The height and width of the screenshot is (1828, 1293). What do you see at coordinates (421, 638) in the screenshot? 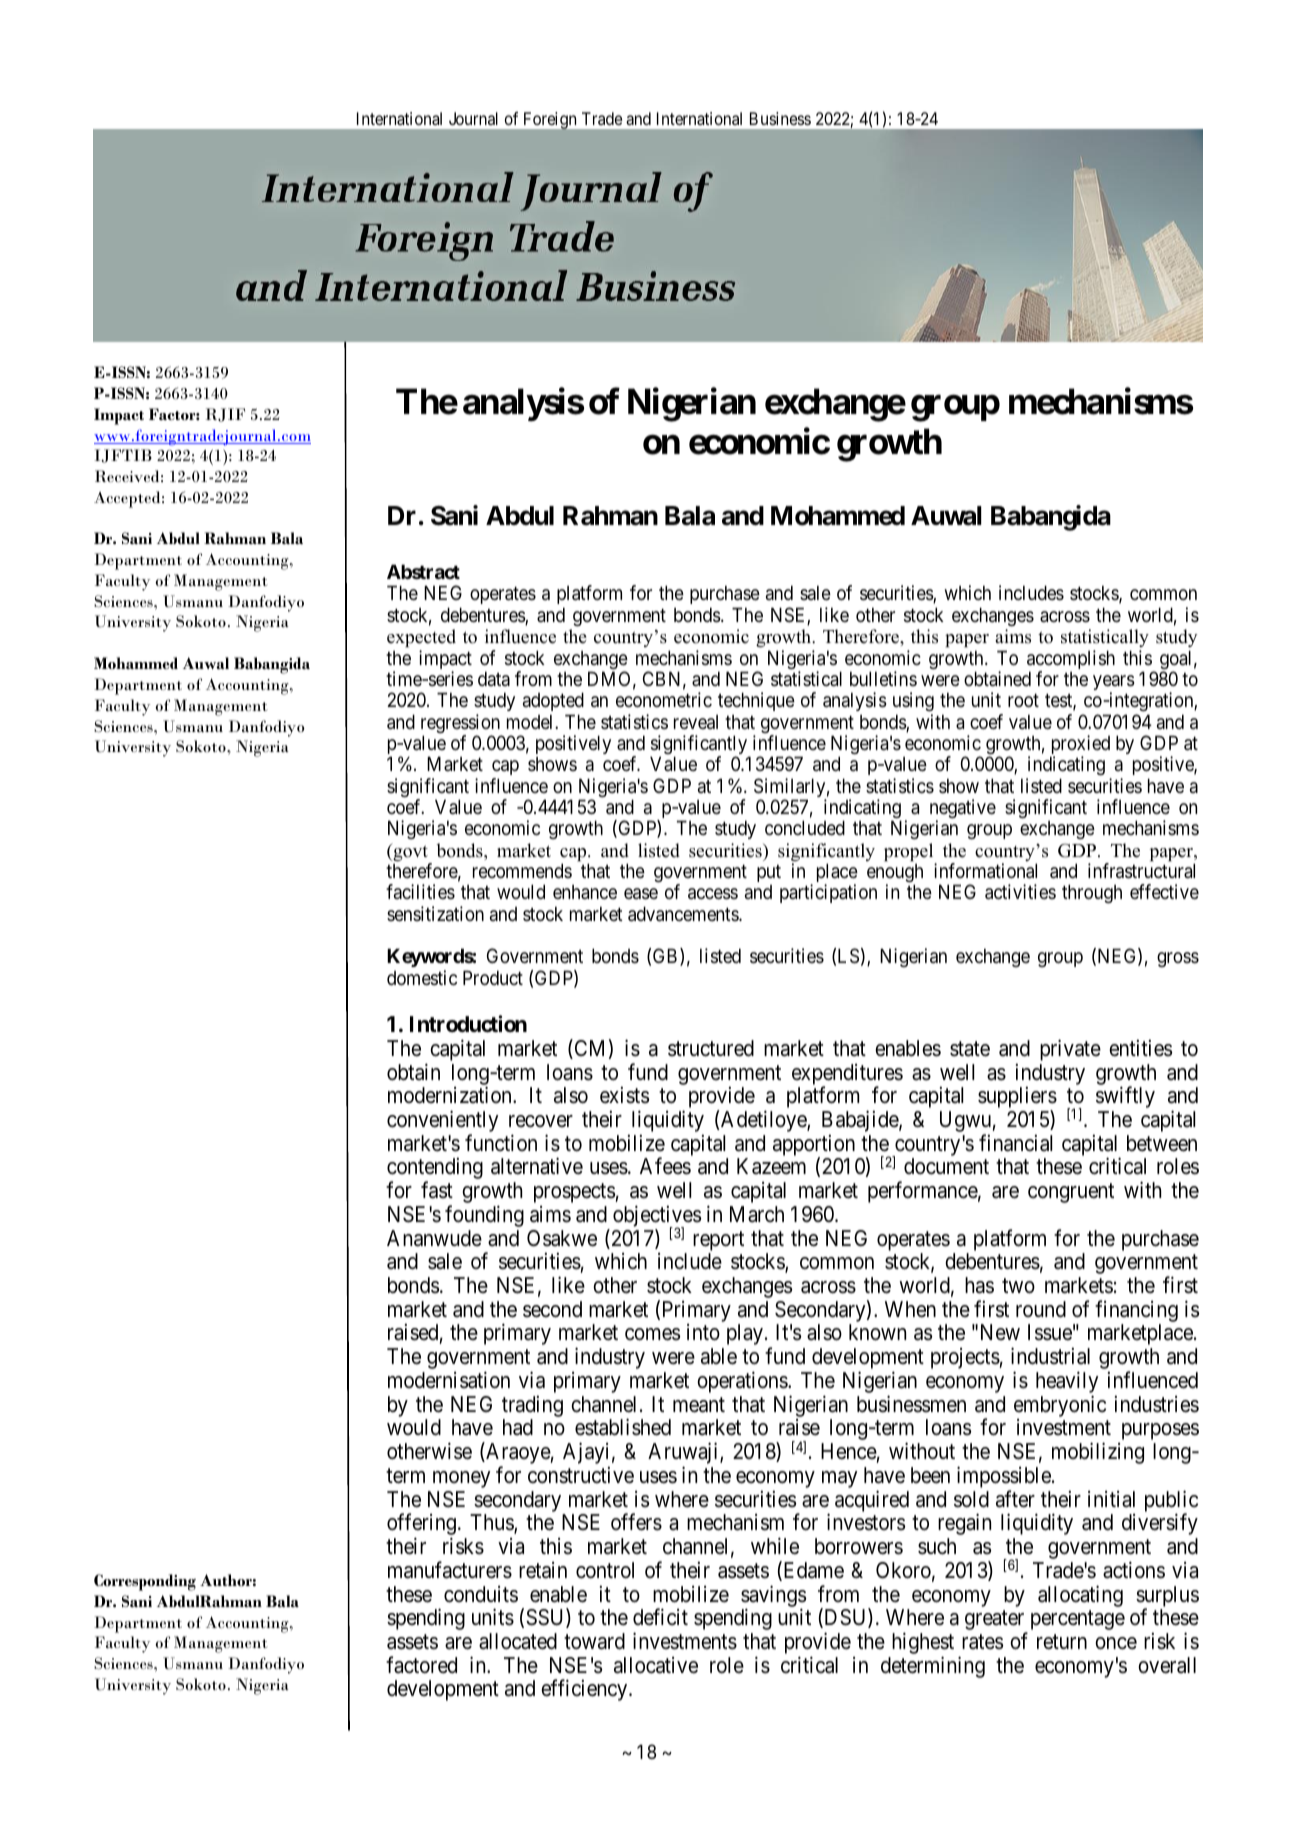
I see `expected` at bounding box center [421, 638].
